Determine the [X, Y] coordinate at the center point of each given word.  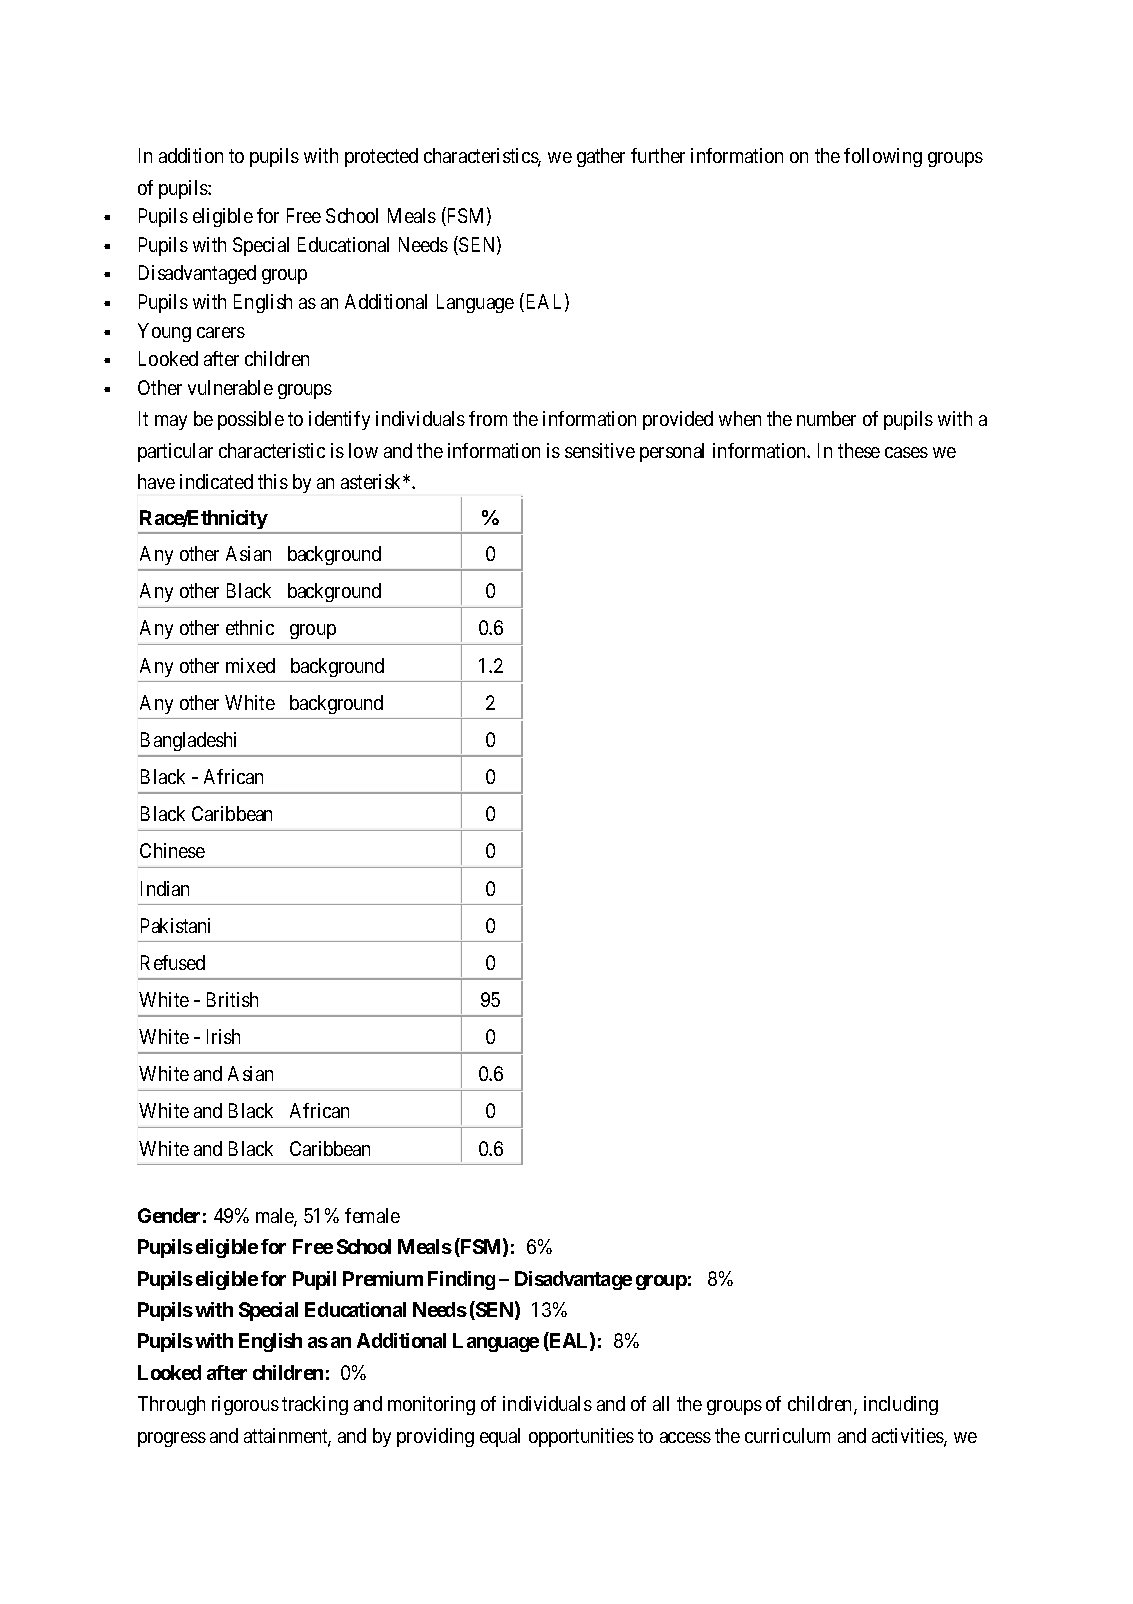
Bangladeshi [188, 741]
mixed [250, 665]
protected [381, 157]
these [859, 450]
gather [601, 157]
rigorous [245, 1405]
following [883, 157]
